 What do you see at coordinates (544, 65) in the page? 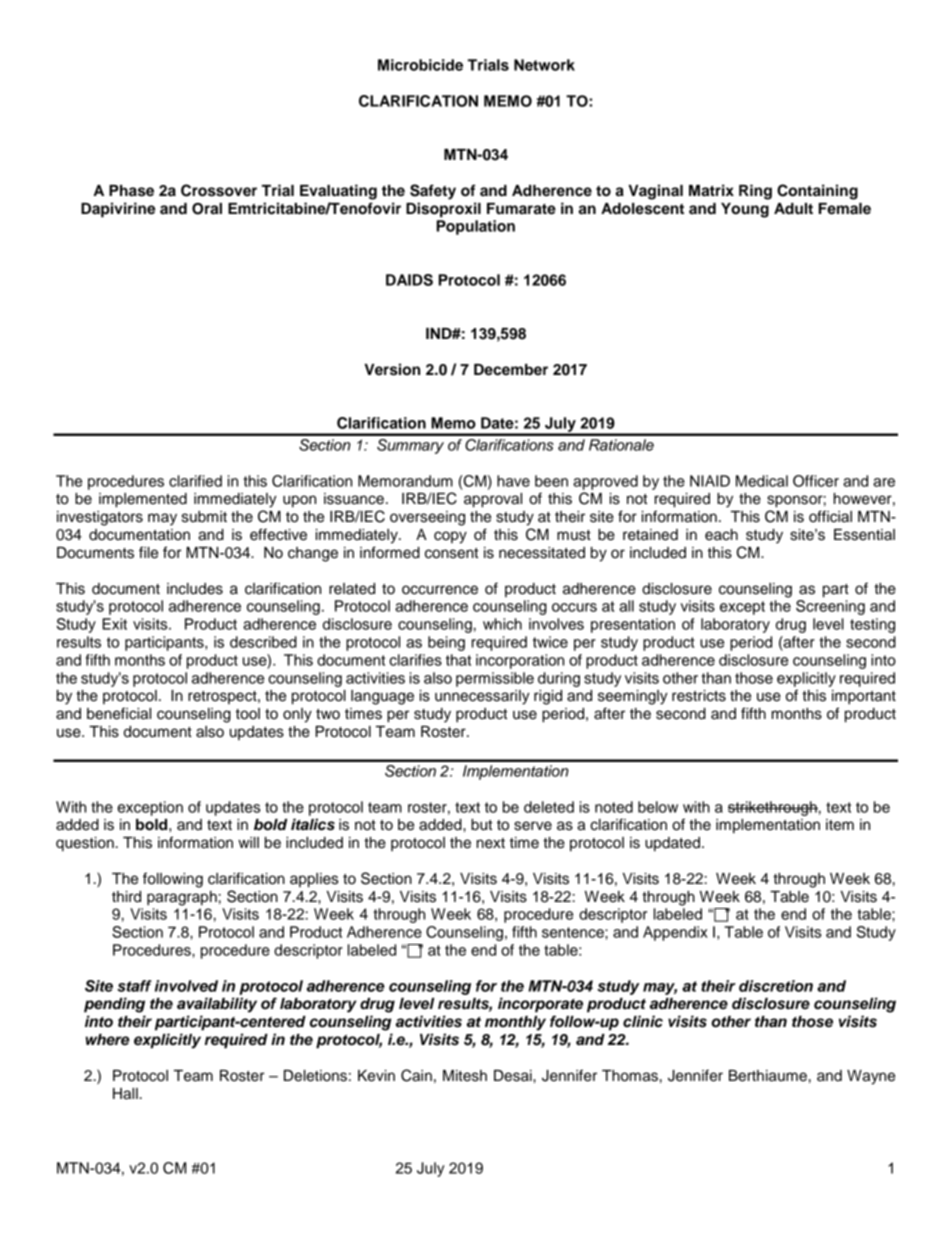
I see `Network` at bounding box center [544, 65].
